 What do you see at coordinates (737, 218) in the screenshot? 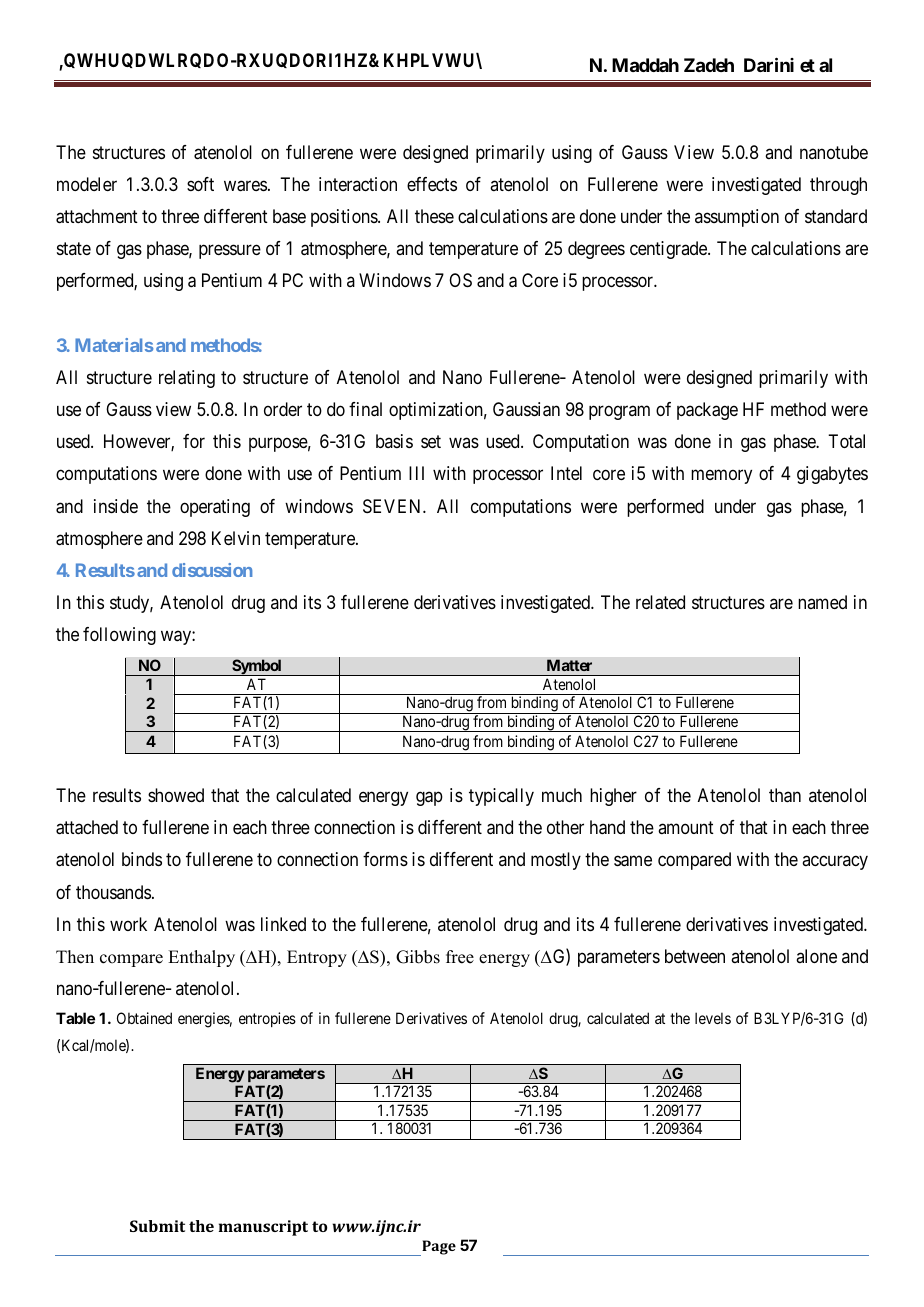
I see `assumption` at bounding box center [737, 218].
